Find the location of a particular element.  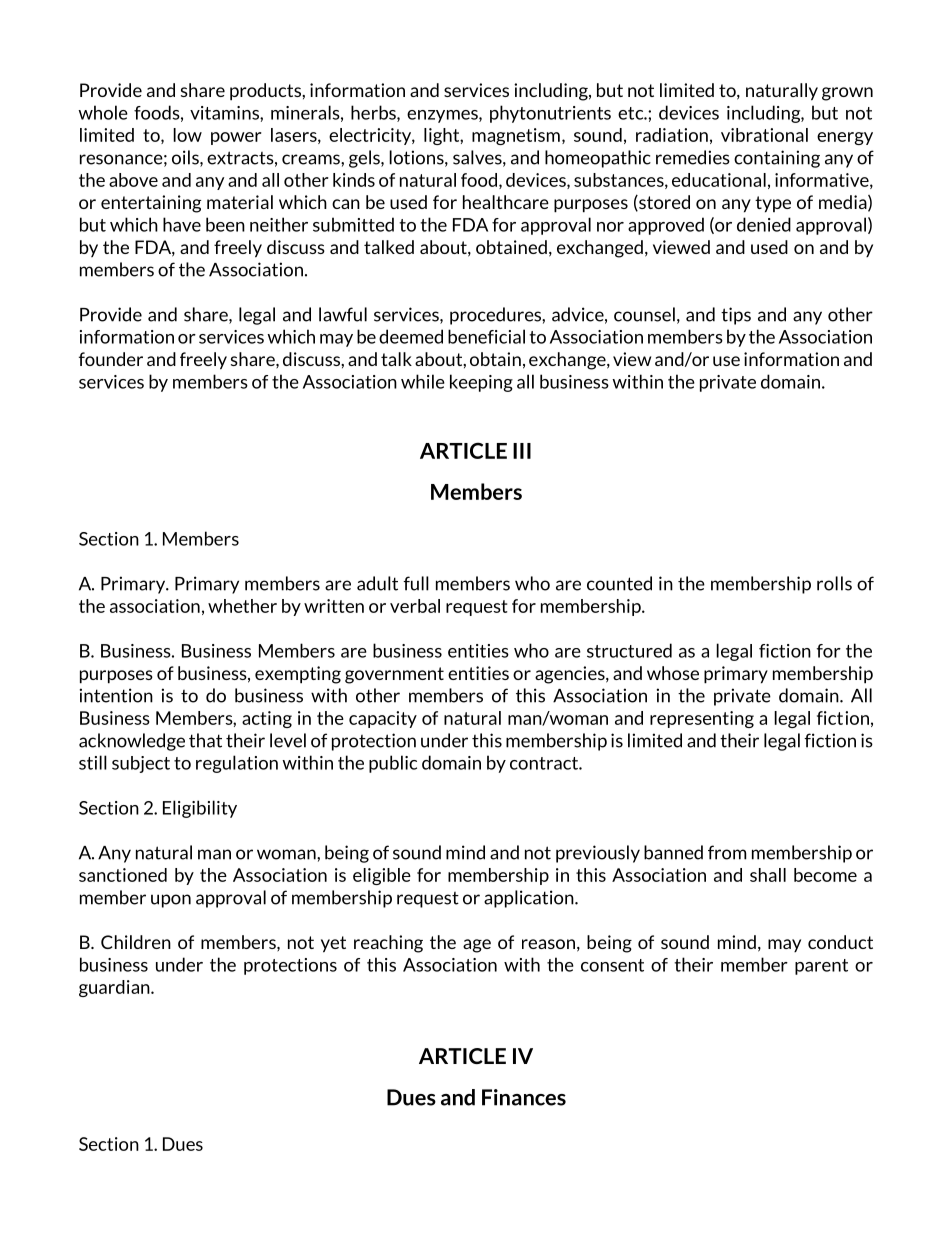

that is located at coordinates (205, 740).
